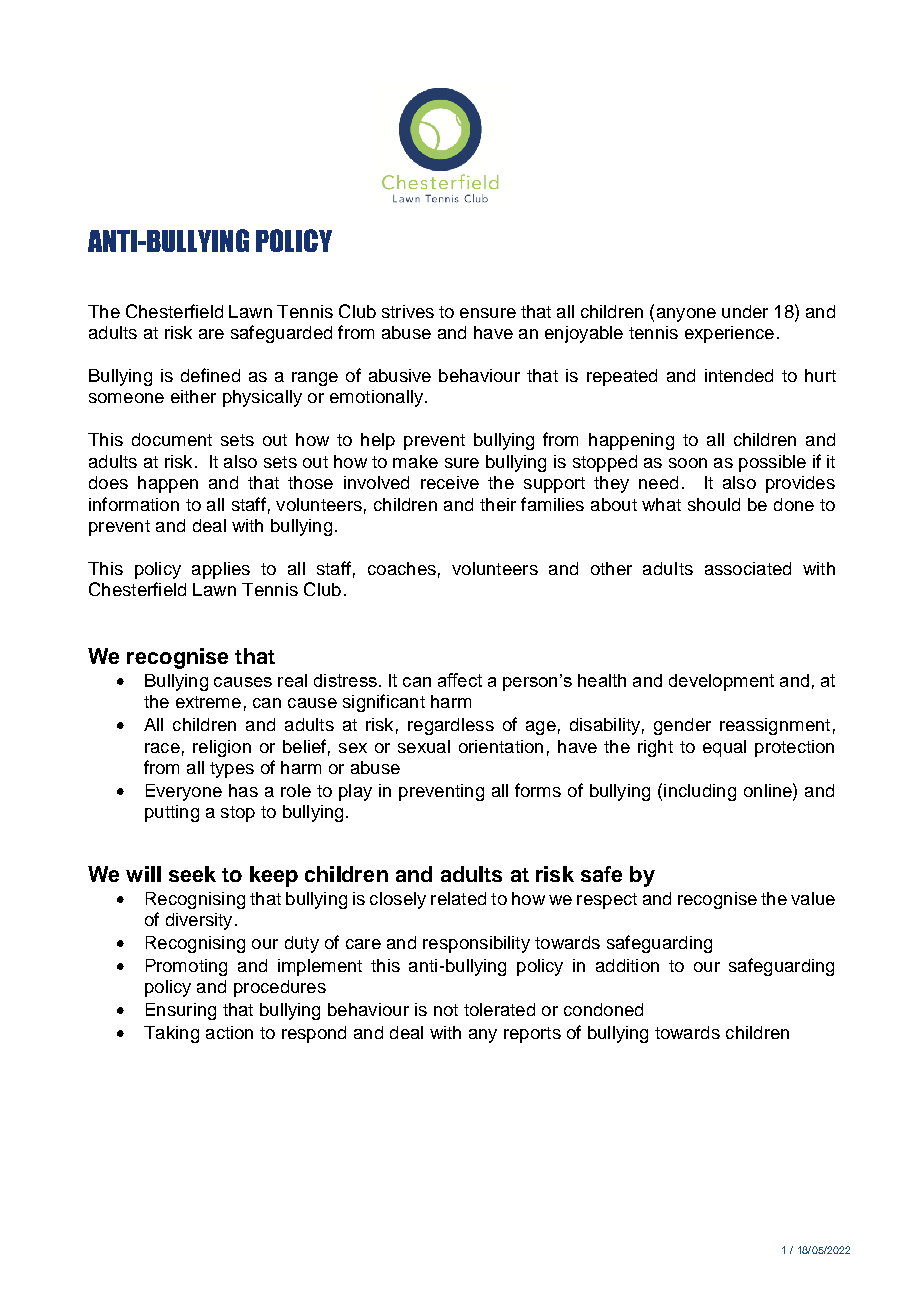 The height and width of the screenshot is (1308, 924). Describe the element at coordinates (181, 1011) in the screenshot. I see `Ensuring` at that location.
